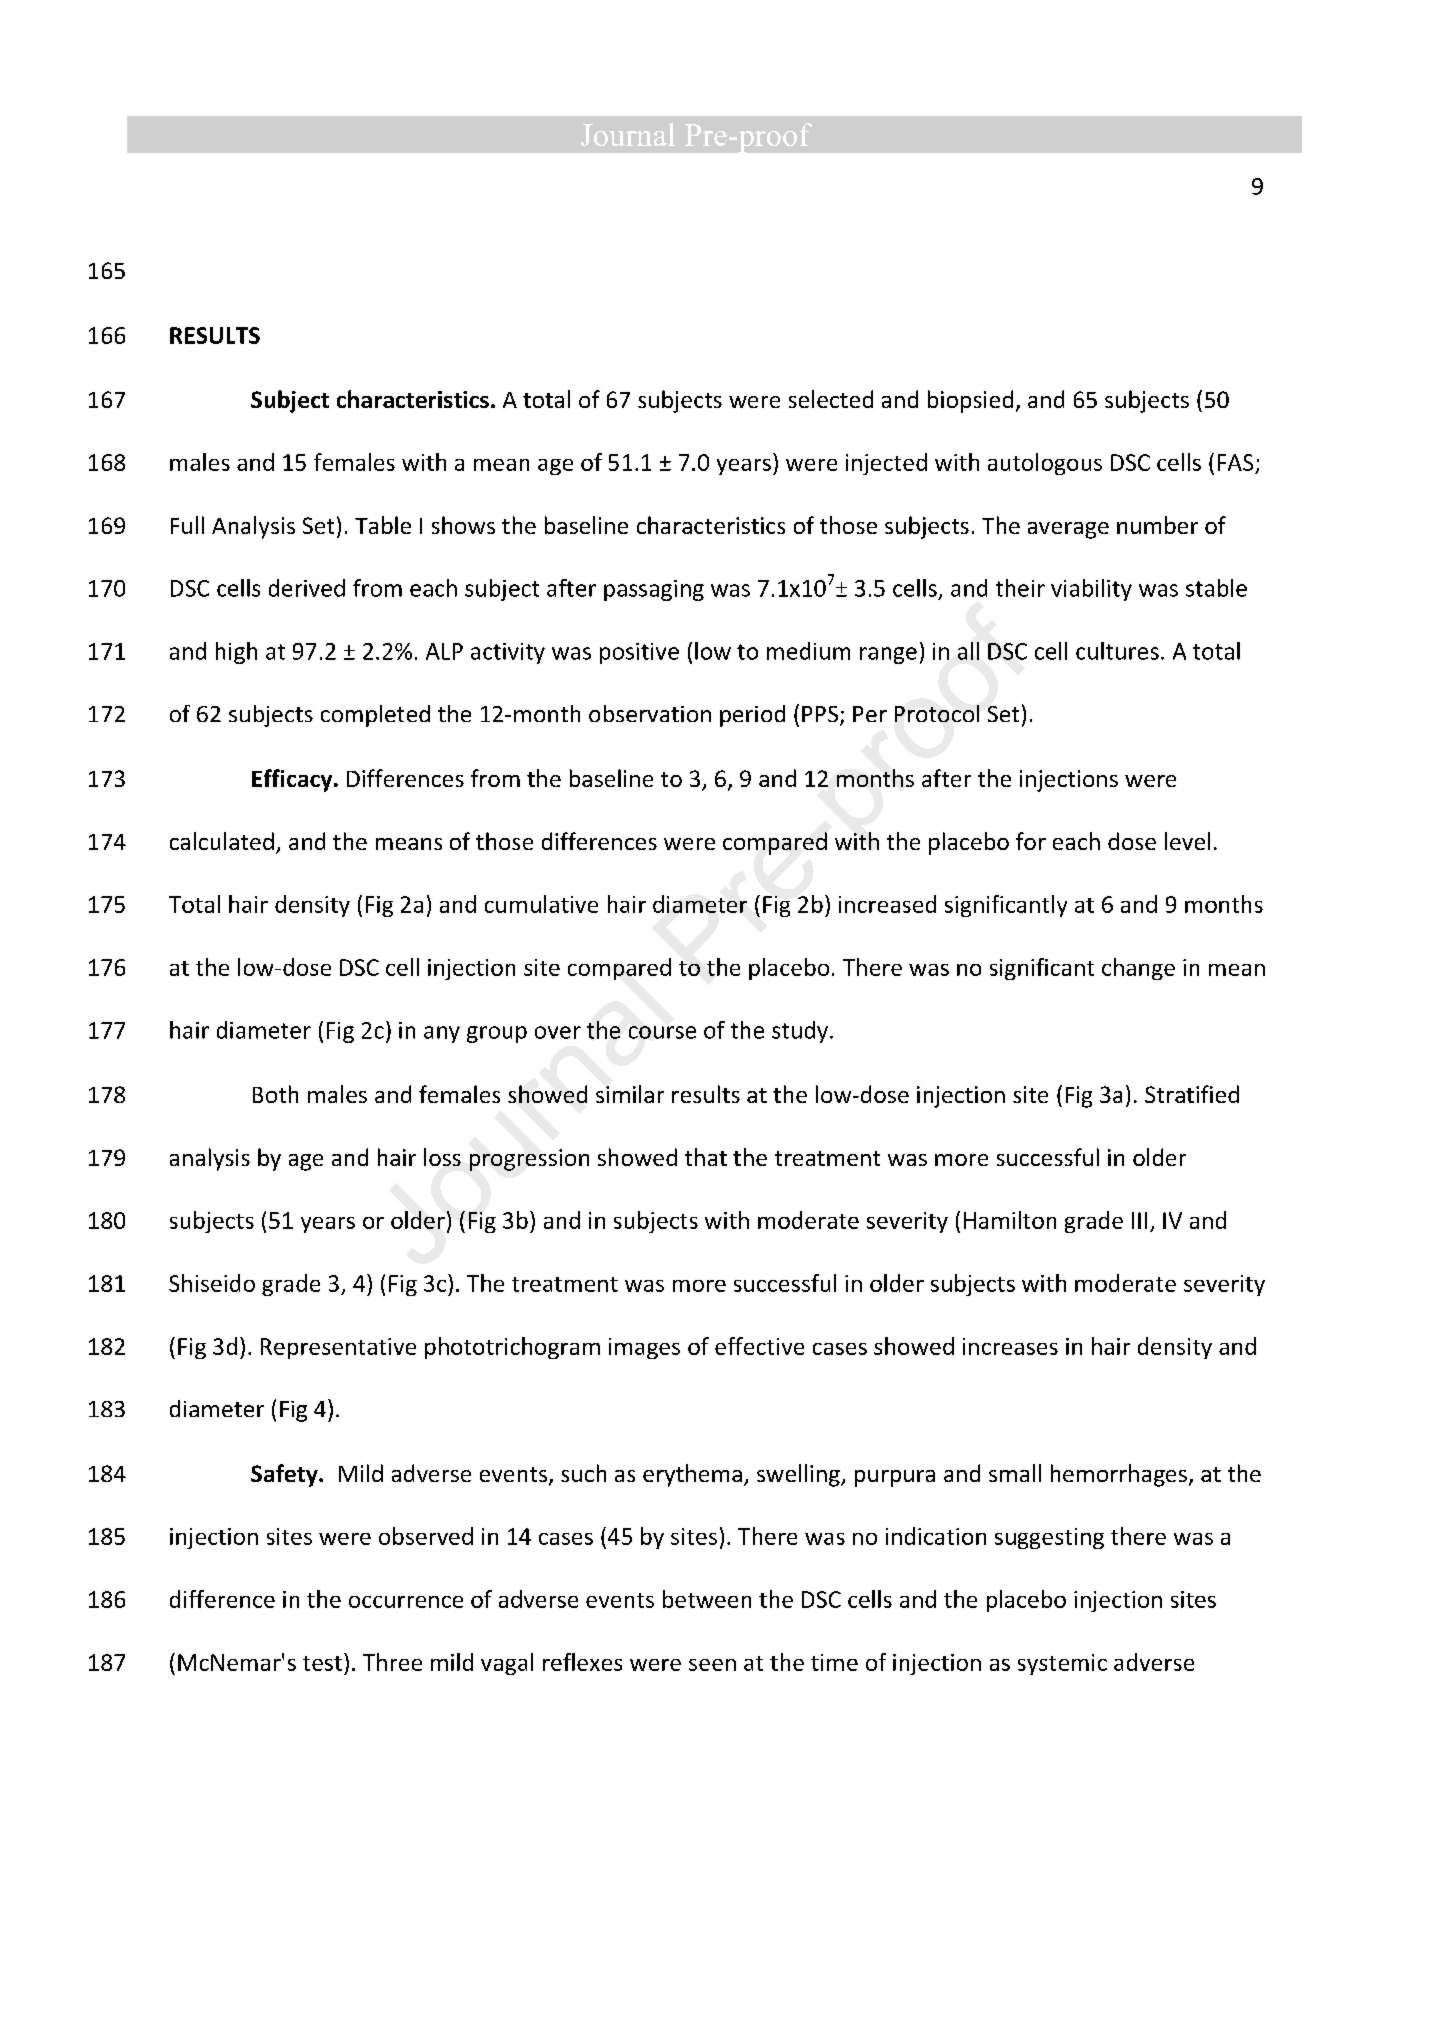 This screenshot has height=2025, width=1431. What do you see at coordinates (1010, 1346) in the screenshot?
I see `increases` at bounding box center [1010, 1346].
